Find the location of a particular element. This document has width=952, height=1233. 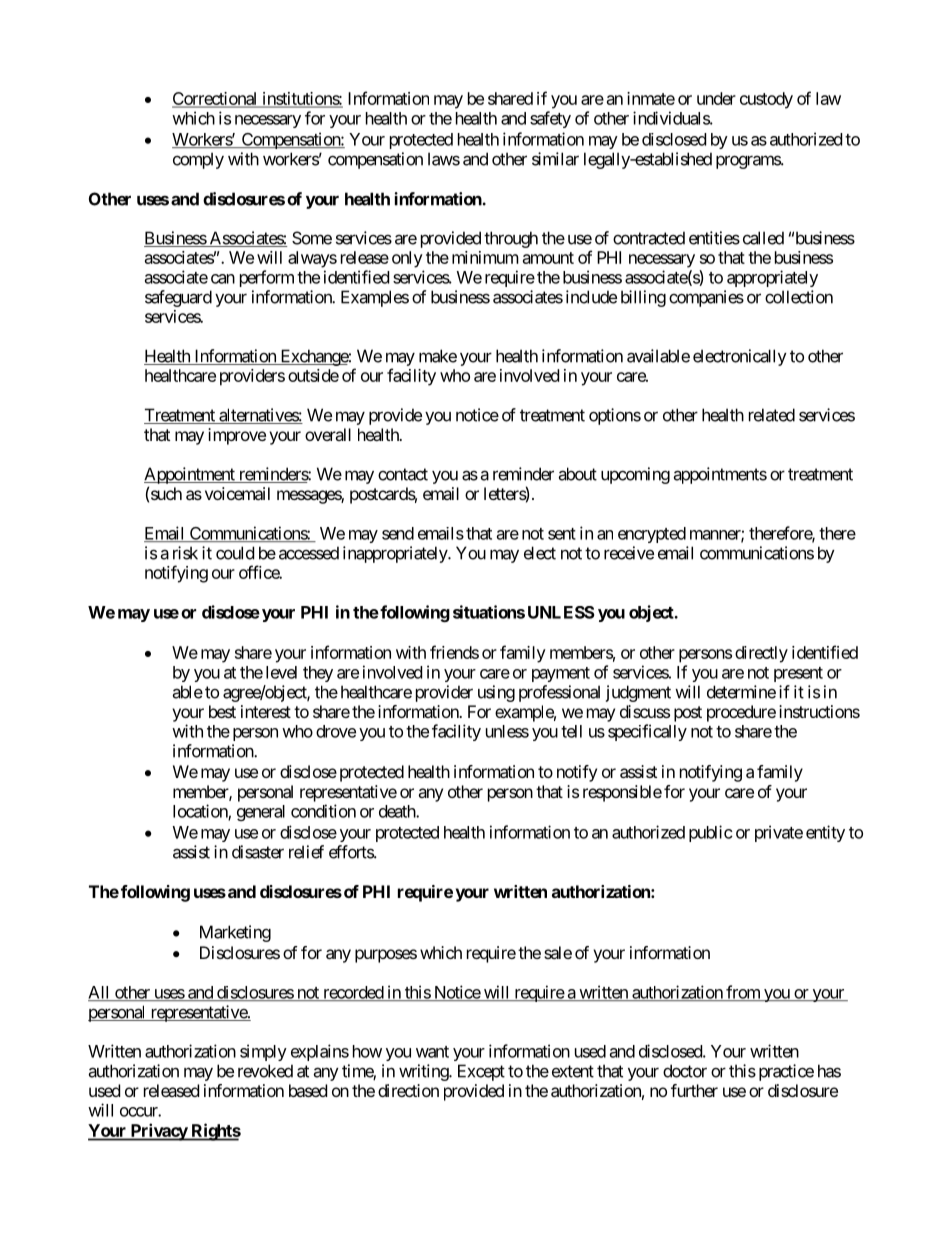

tell is located at coordinates (571, 731).
